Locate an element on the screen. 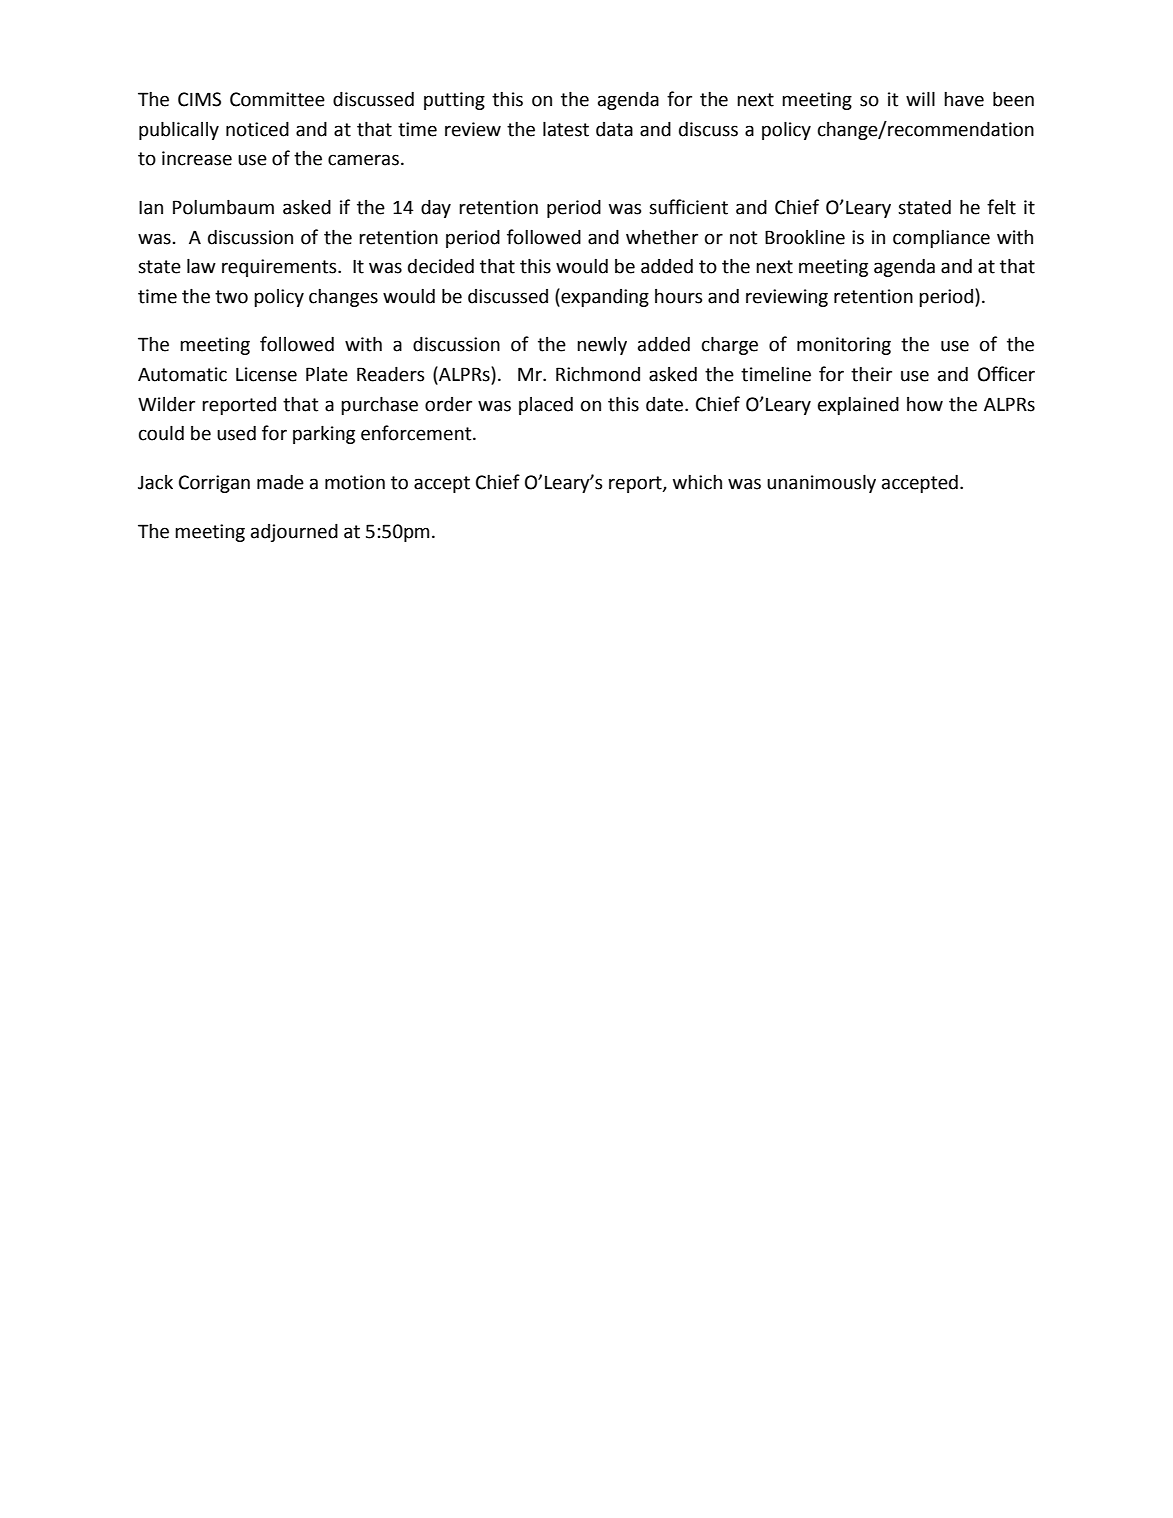  their is located at coordinates (871, 374).
